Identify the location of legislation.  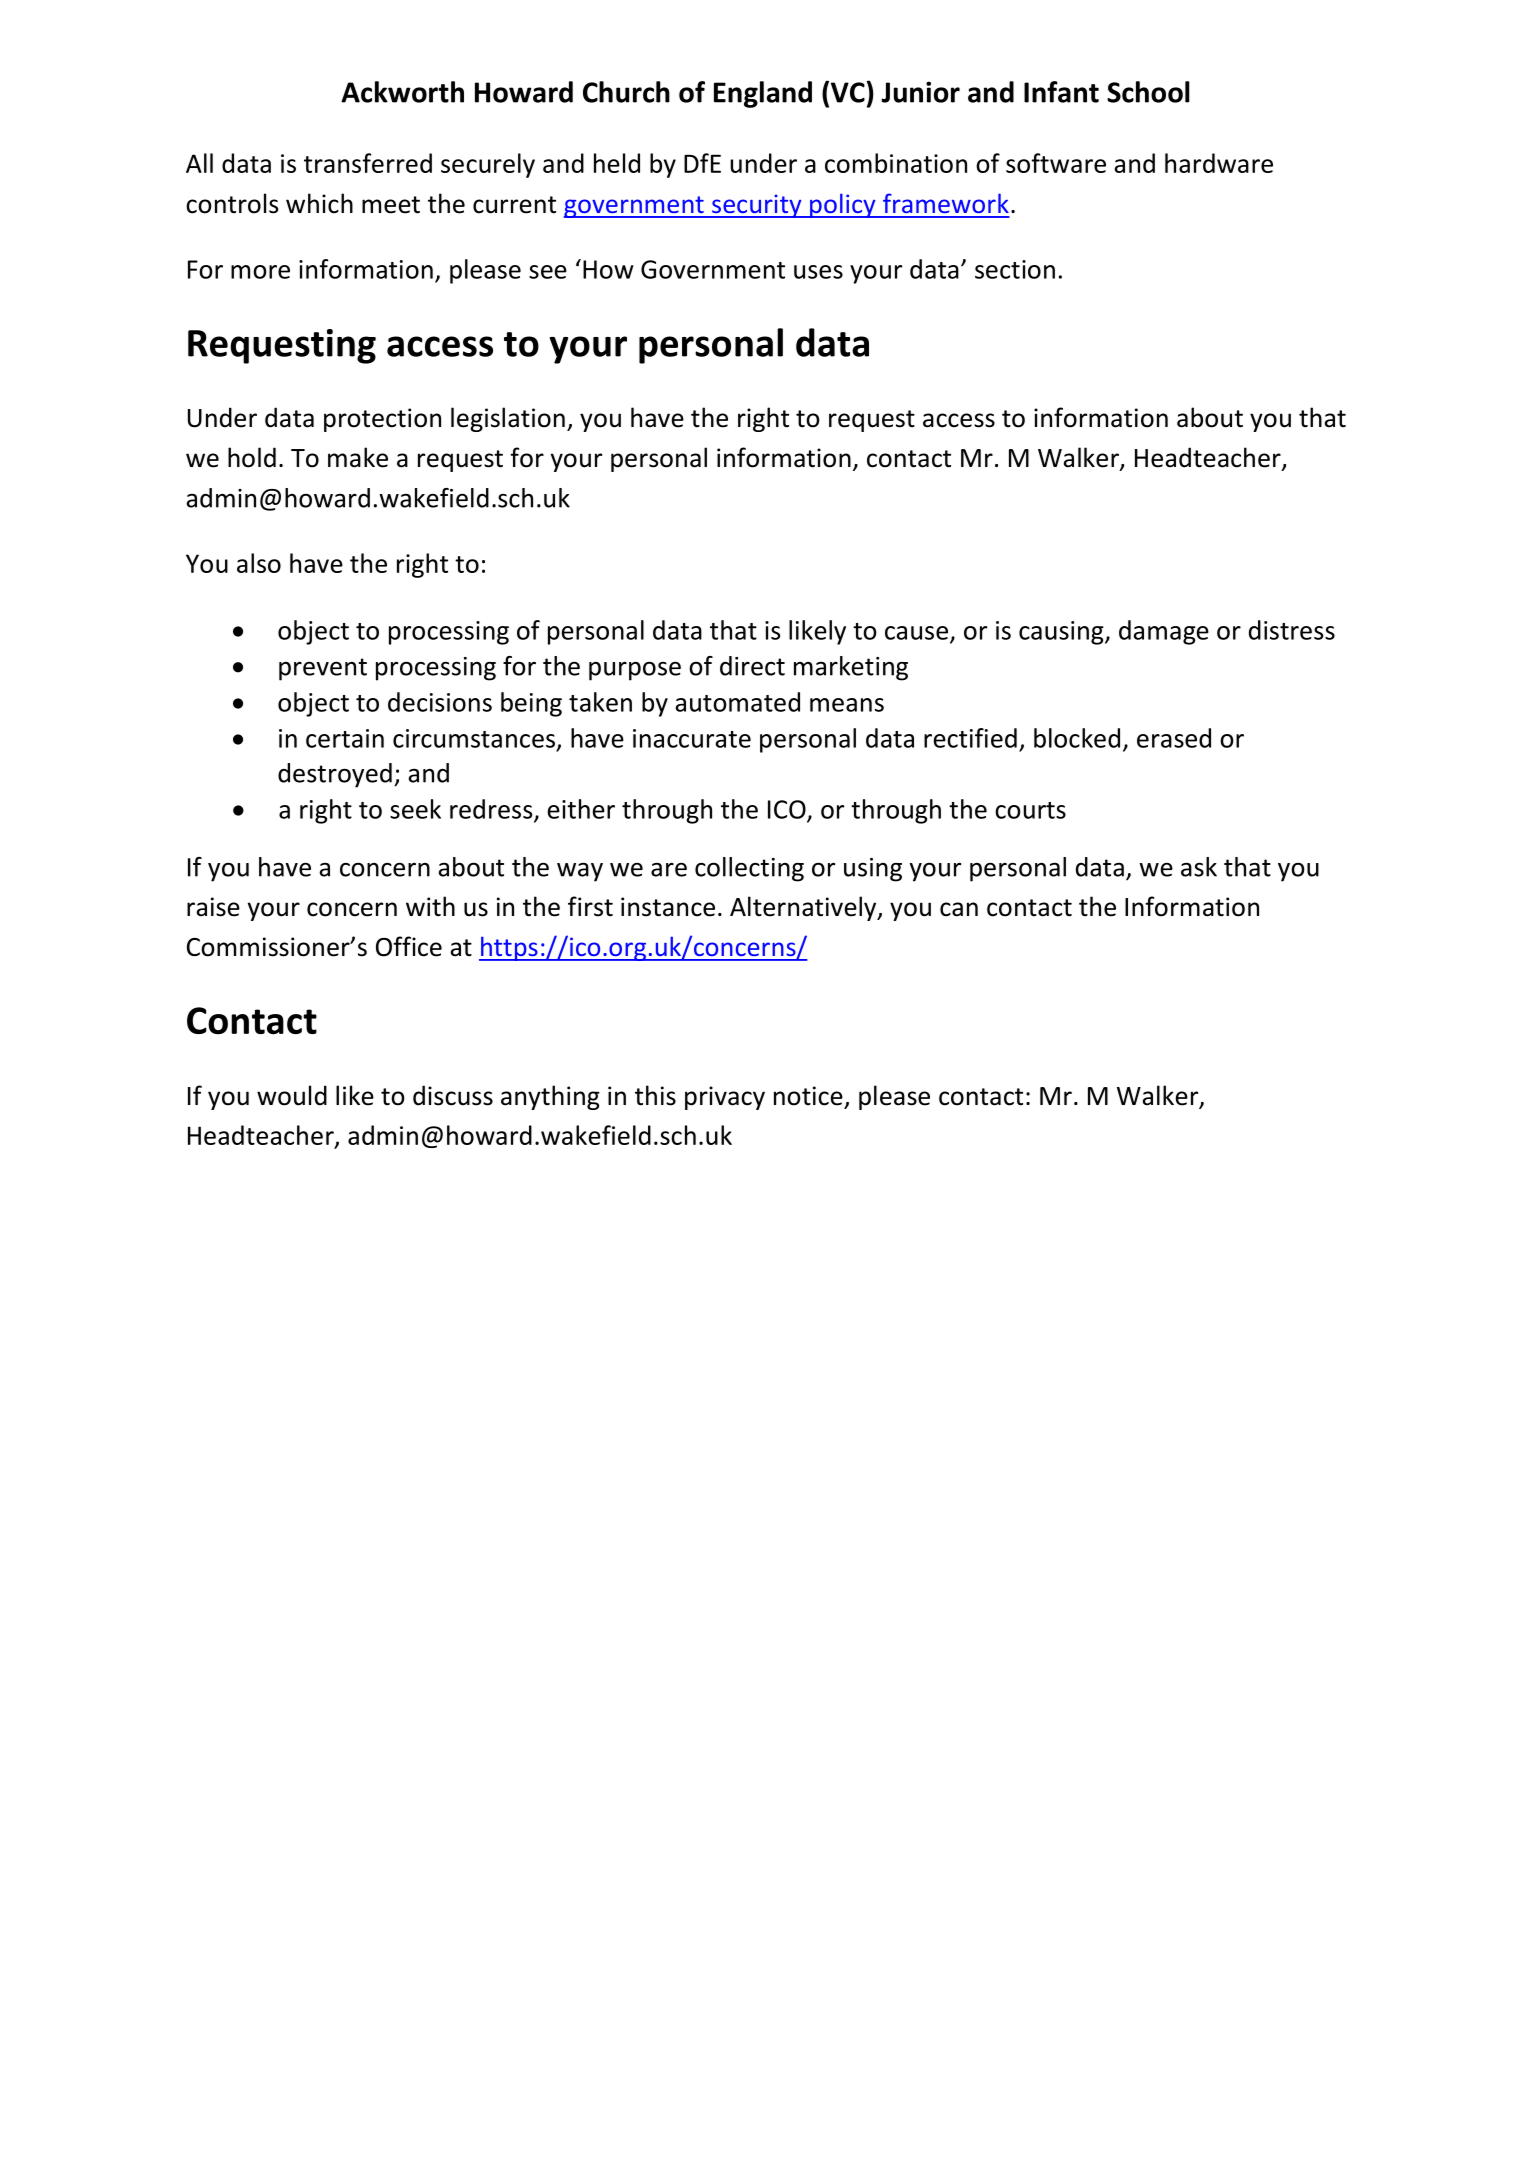
(508, 419).
